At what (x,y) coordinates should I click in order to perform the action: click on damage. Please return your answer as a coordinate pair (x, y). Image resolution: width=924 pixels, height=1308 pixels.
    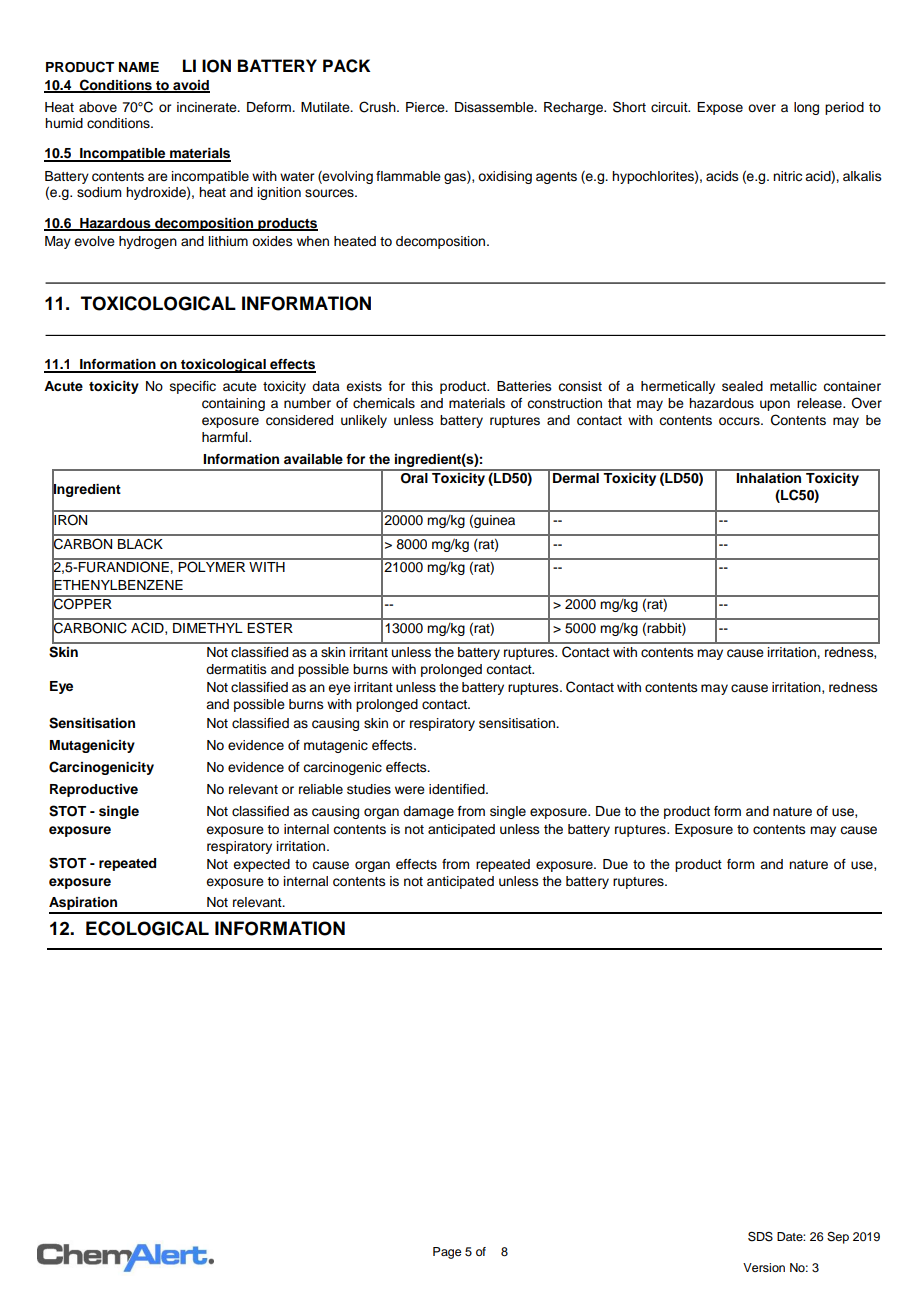
    Looking at the image, I should click on (428, 812).
